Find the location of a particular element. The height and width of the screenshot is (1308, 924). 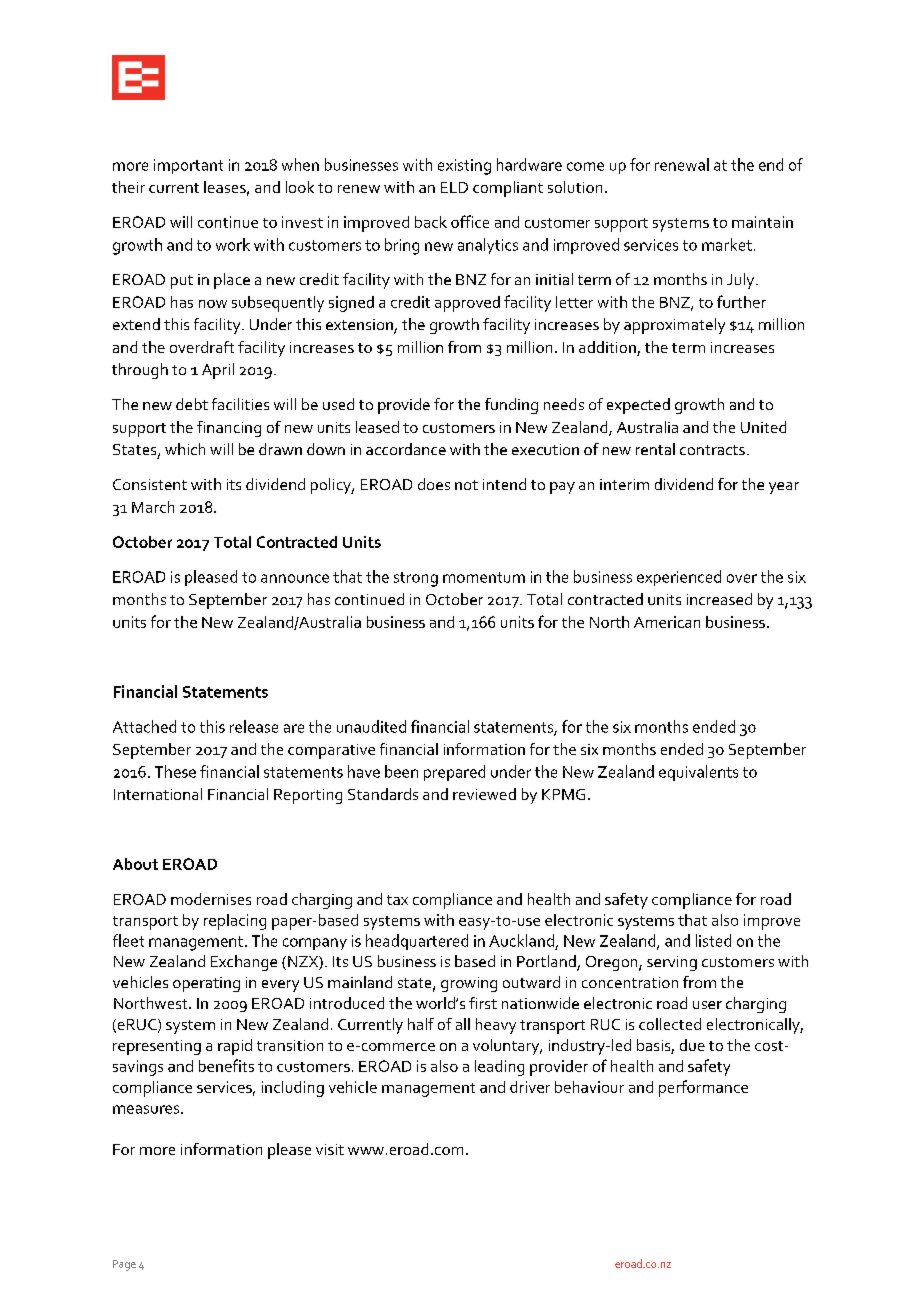

prepared is located at coordinates (454, 773).
